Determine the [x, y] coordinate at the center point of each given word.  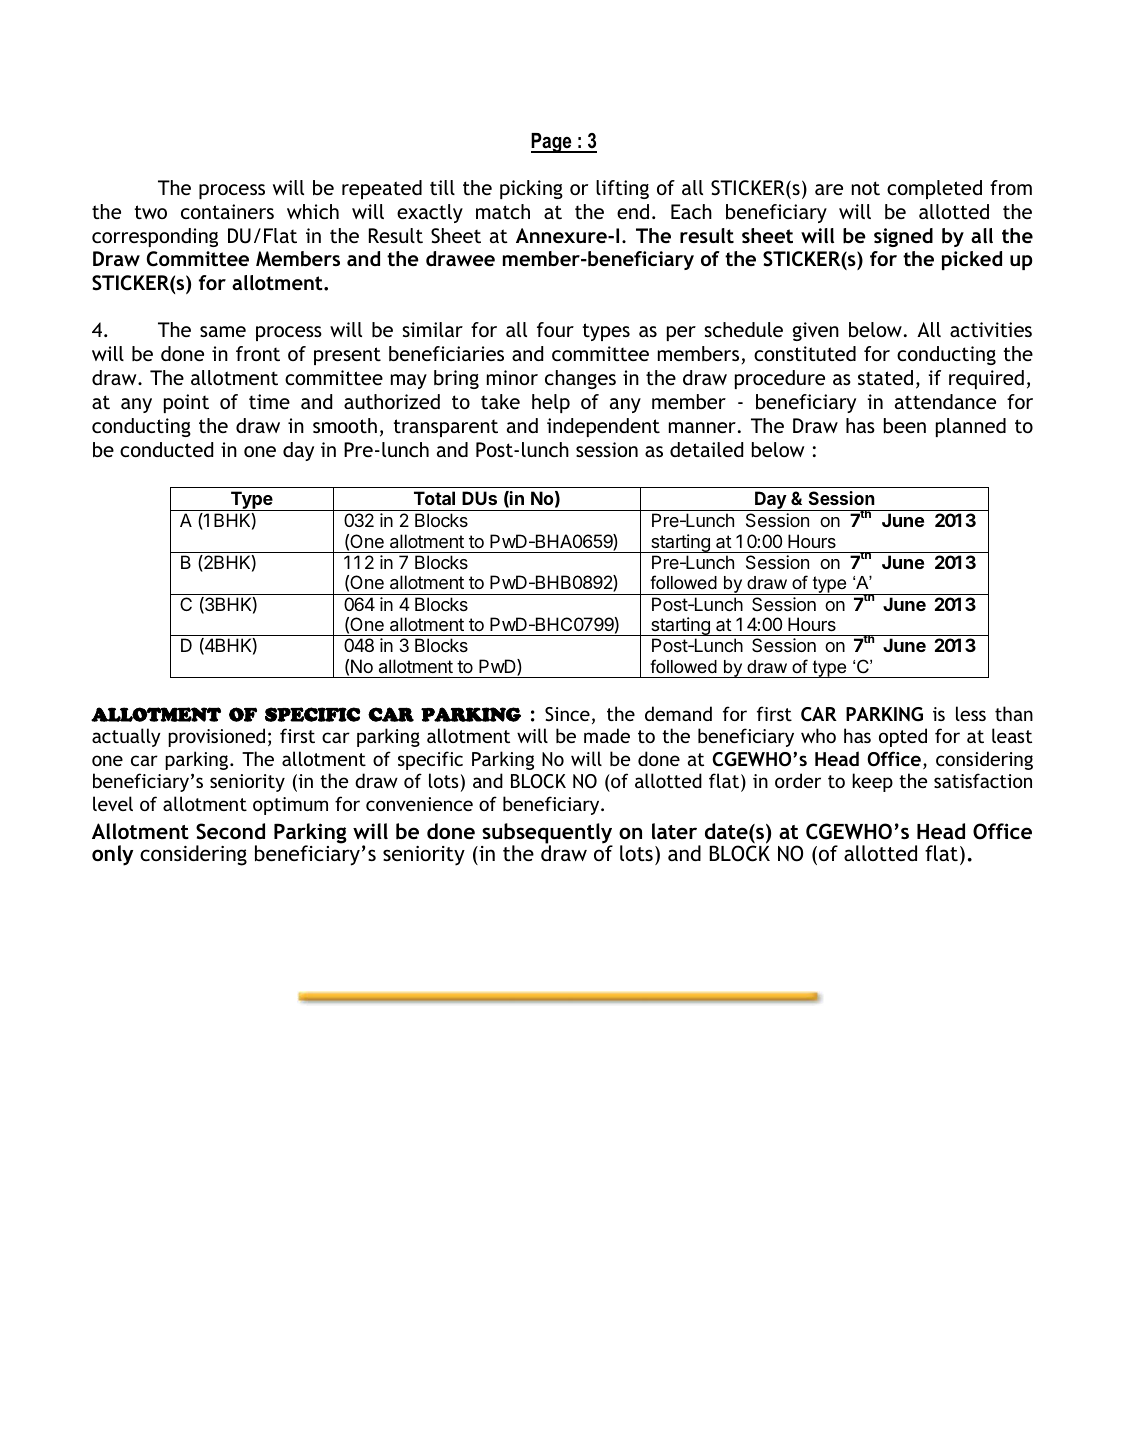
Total [434, 498]
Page [552, 143]
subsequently [547, 834]
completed [934, 189]
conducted [166, 449]
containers [227, 211]
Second [230, 831]
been [905, 425]
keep [872, 782]
